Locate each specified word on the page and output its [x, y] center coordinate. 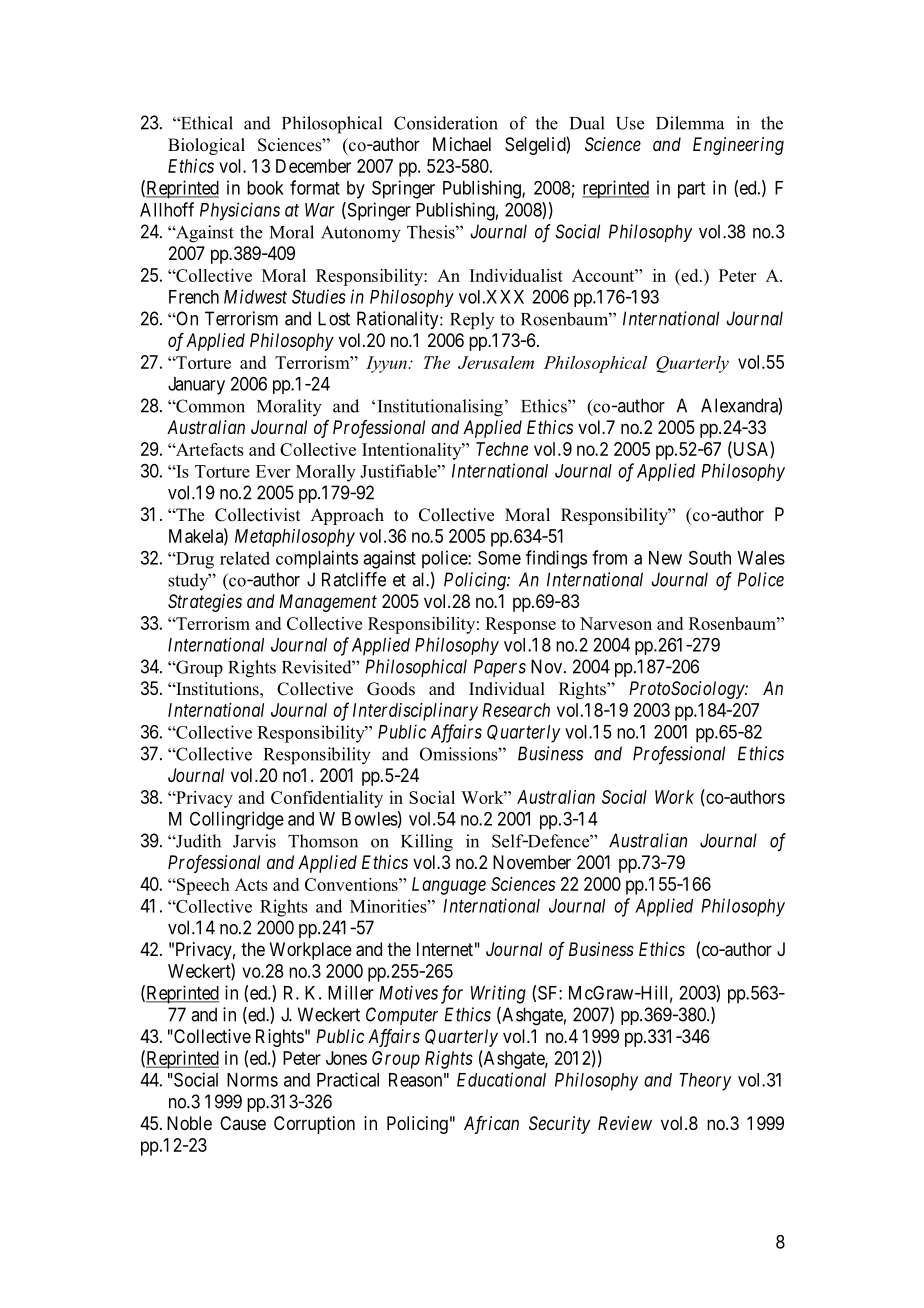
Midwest [255, 296]
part [691, 190]
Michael [462, 144]
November [532, 862]
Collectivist [257, 515]
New [665, 558]
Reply [472, 321]
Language [449, 886]
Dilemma [690, 123]
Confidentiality [327, 799]
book [265, 188]
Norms [252, 1080]
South [710, 557]
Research [516, 710]
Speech [202, 886]
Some [499, 557]
